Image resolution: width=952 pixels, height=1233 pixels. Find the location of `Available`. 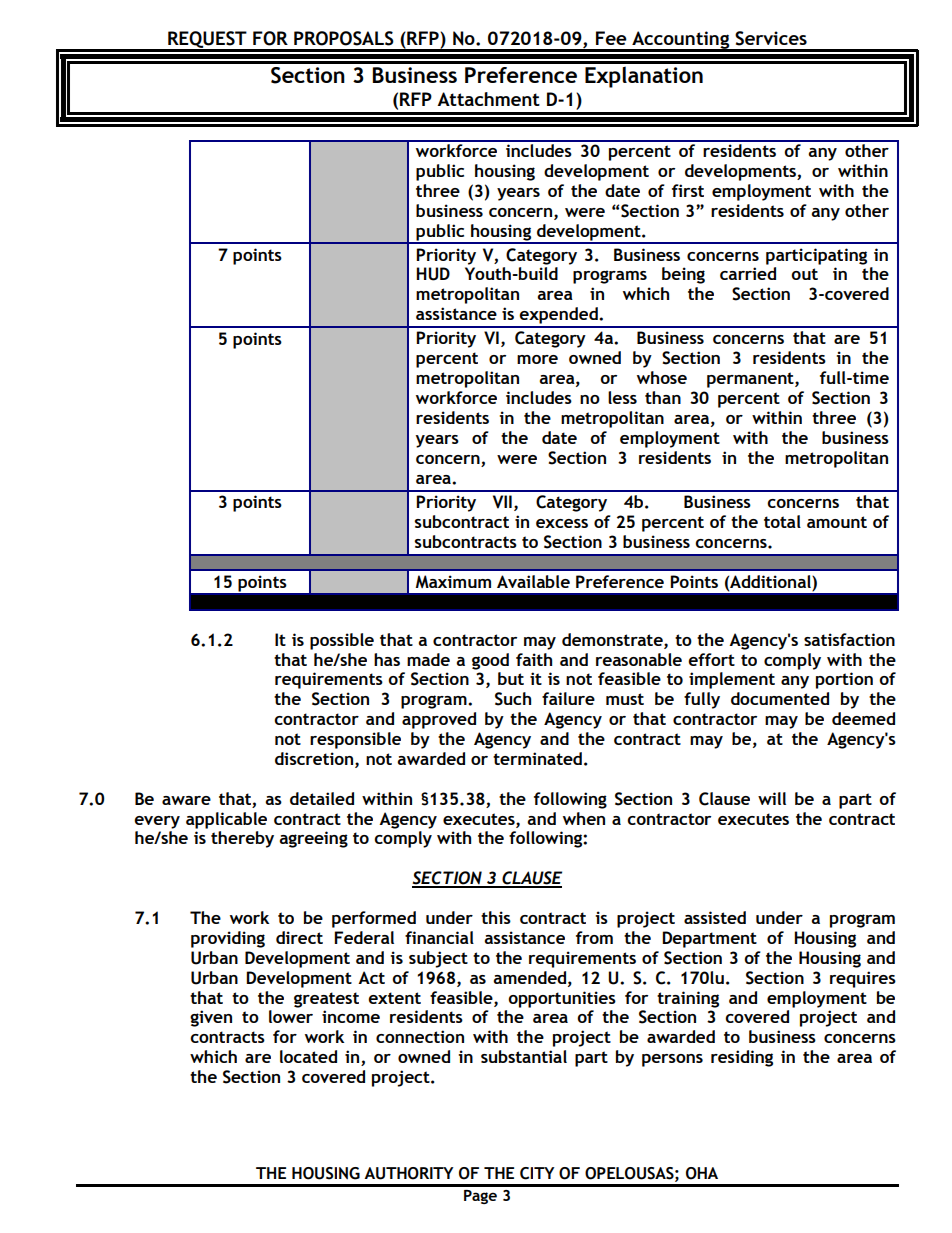

Available is located at coordinates (533, 581).
